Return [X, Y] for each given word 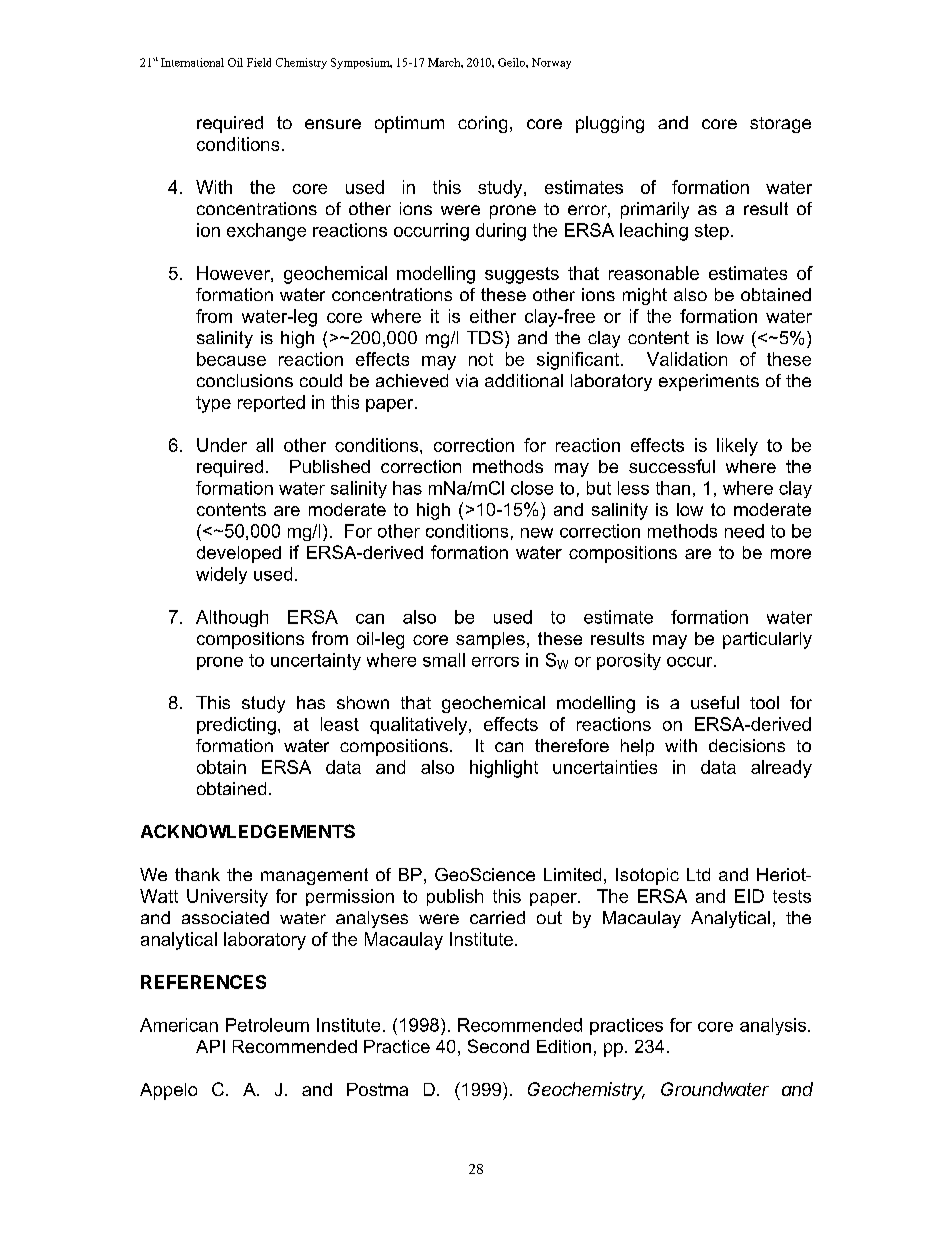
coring [482, 124]
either [493, 316]
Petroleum [267, 1025]
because [231, 359]
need [744, 531]
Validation [687, 359]
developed [239, 554]
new [537, 533]
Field [259, 62]
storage [780, 125]
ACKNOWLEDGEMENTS [248, 831]
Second [498, 1046]
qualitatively [420, 726]
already [781, 769]
